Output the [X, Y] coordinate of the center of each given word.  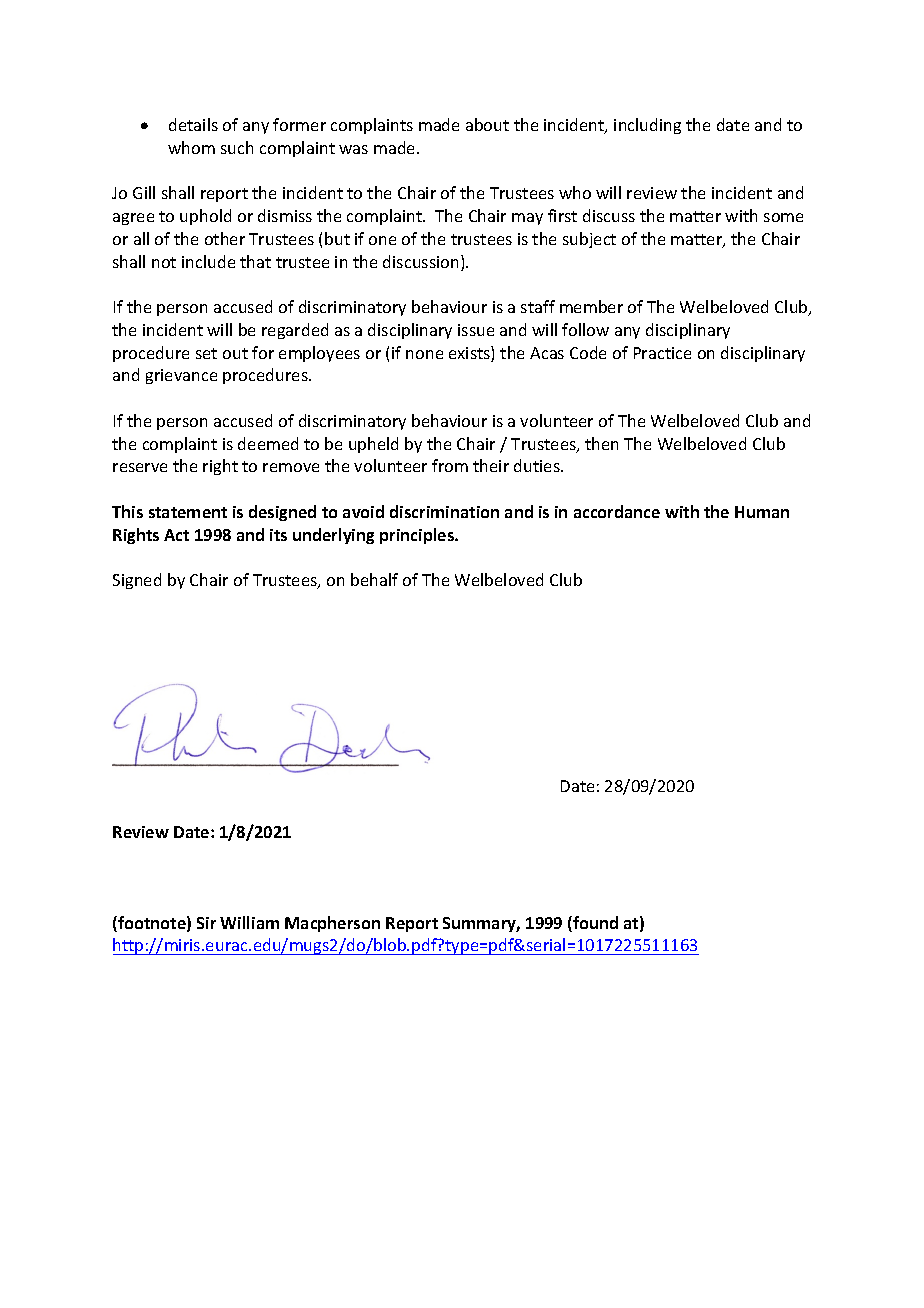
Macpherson [332, 924]
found [594, 924]
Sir [206, 923]
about [487, 124]
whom [191, 147]
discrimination [444, 511]
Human [762, 512]
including [647, 126]
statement [188, 512]
